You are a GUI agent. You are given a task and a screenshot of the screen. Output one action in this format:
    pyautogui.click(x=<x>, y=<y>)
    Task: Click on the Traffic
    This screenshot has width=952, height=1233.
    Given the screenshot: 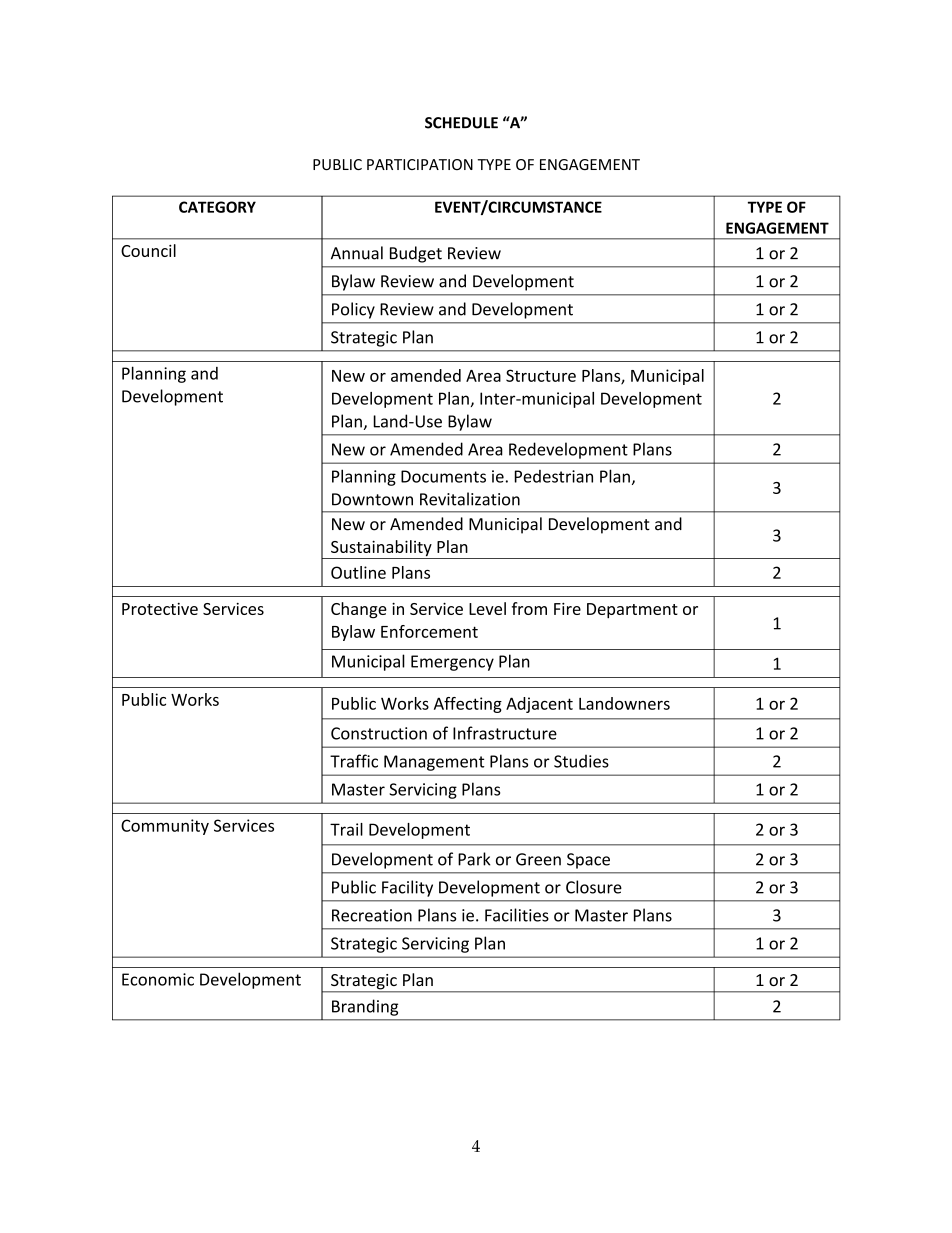 What is the action you would take?
    pyautogui.click(x=354, y=761)
